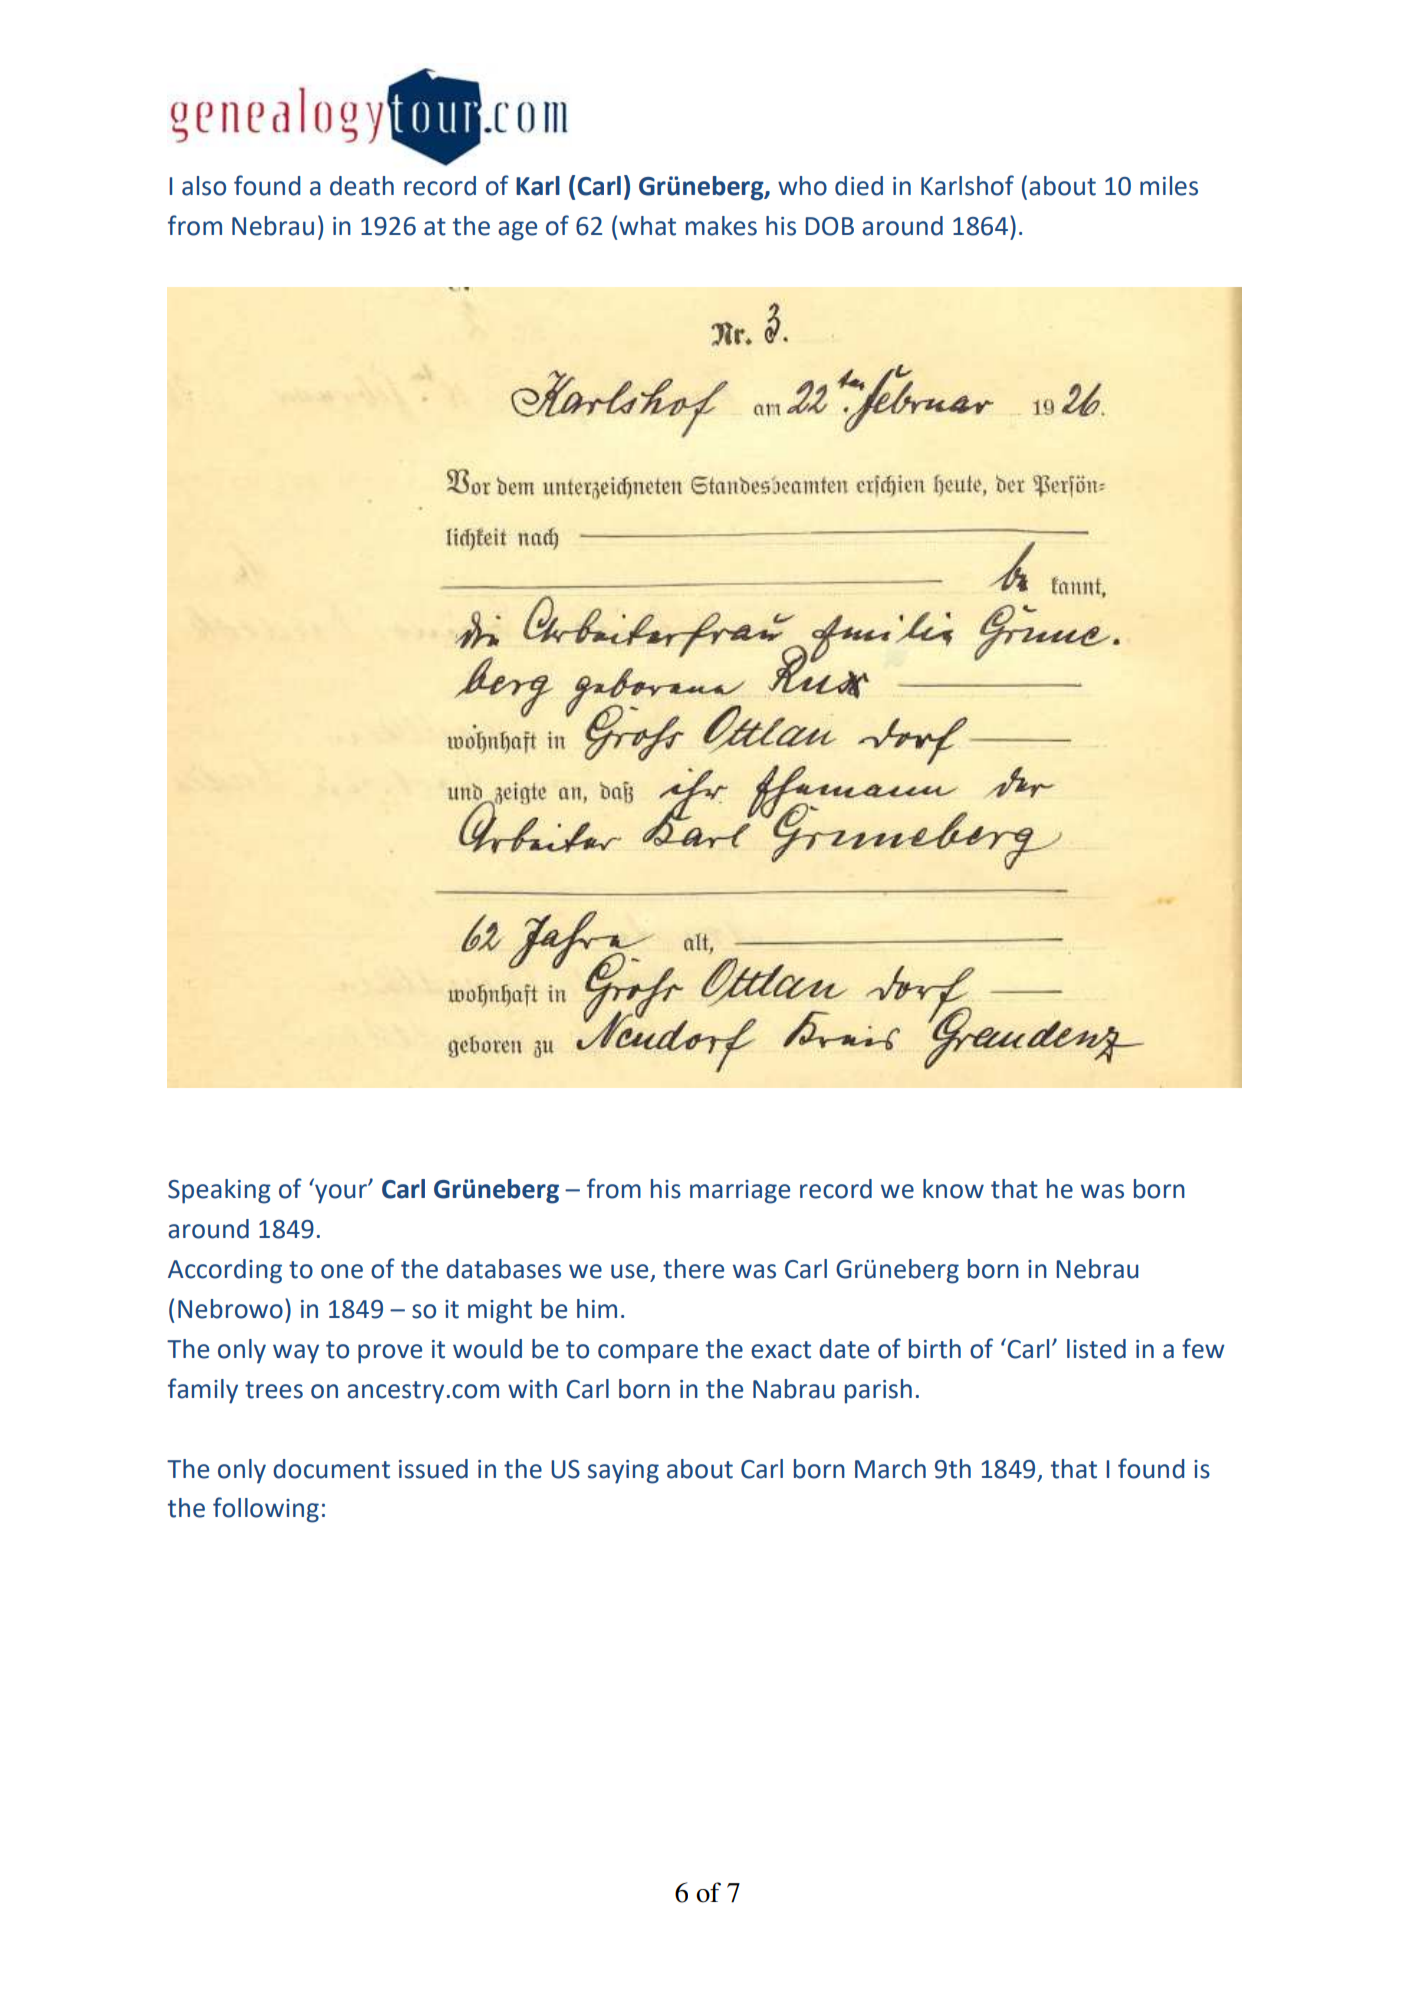 The height and width of the screenshot is (1993, 1408). I want to click on know, so click(953, 1189).
